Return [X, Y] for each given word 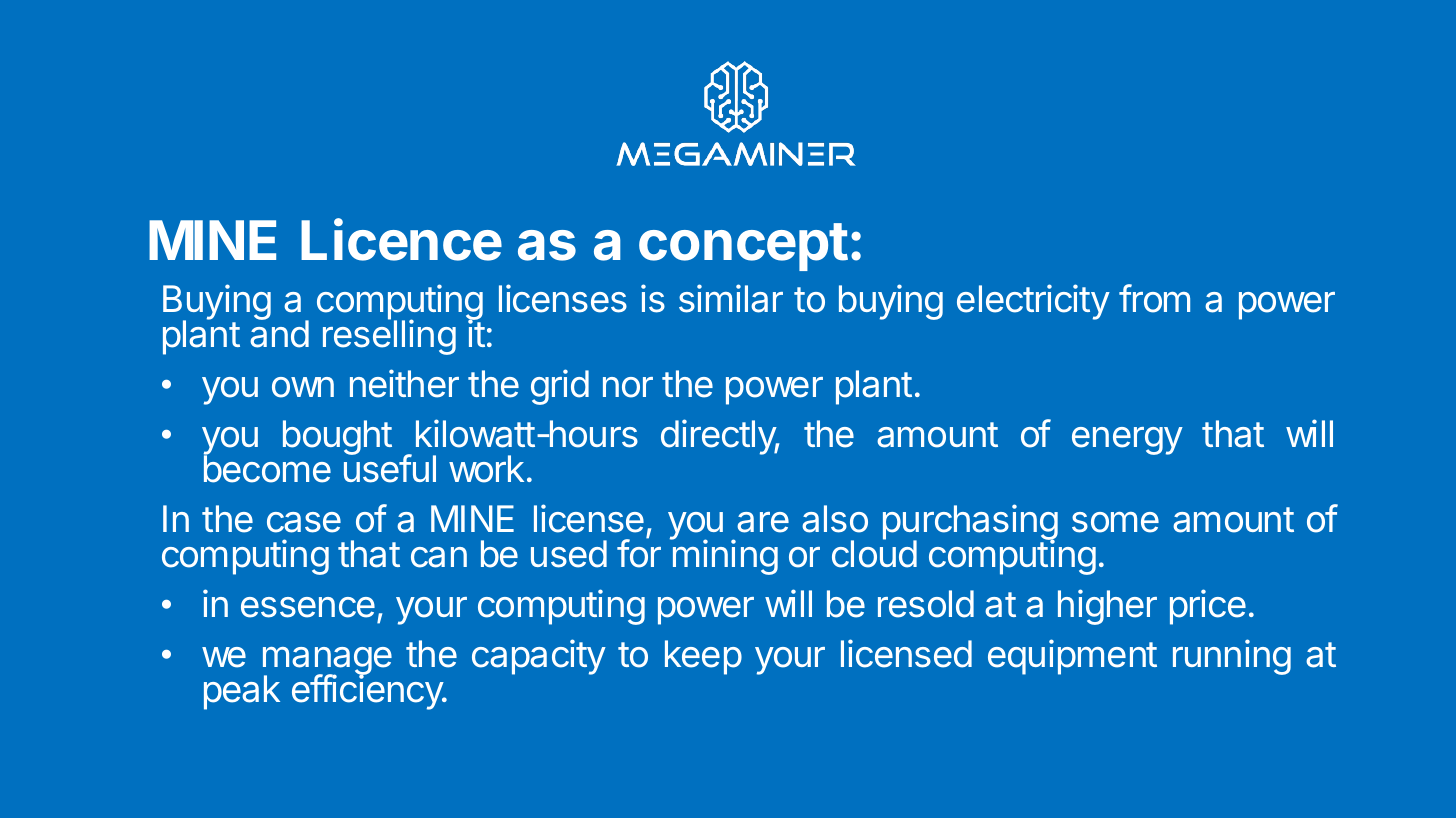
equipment [1072, 657]
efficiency [368, 692]
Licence [401, 240]
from [1154, 298]
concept [743, 247]
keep [703, 657]
